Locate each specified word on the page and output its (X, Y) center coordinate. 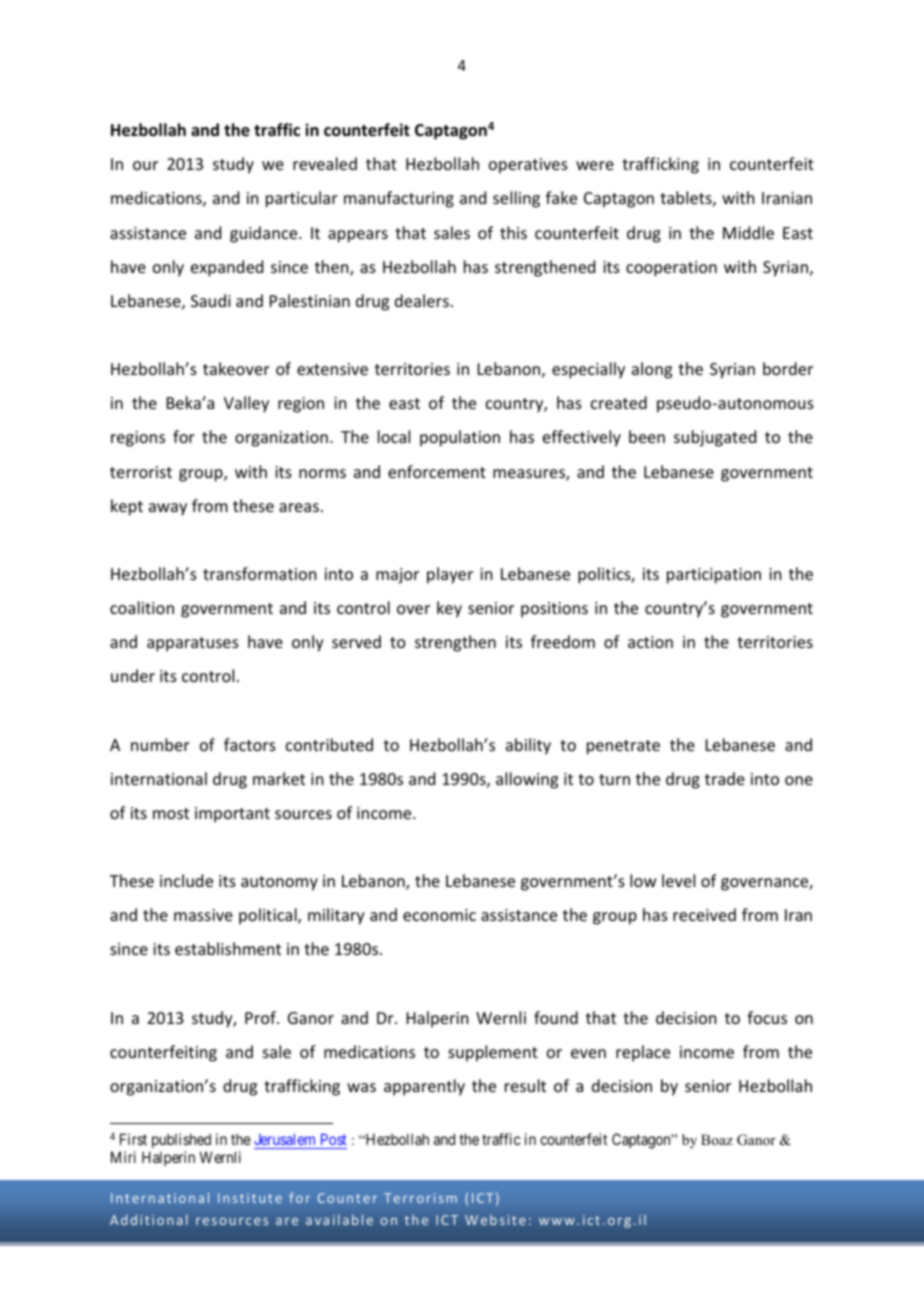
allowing (527, 780)
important (232, 815)
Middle (748, 232)
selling (516, 199)
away (168, 509)
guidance (265, 234)
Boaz (717, 1139)
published (180, 1142)
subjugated (715, 438)
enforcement (437, 471)
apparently (424, 1087)
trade (725, 778)
